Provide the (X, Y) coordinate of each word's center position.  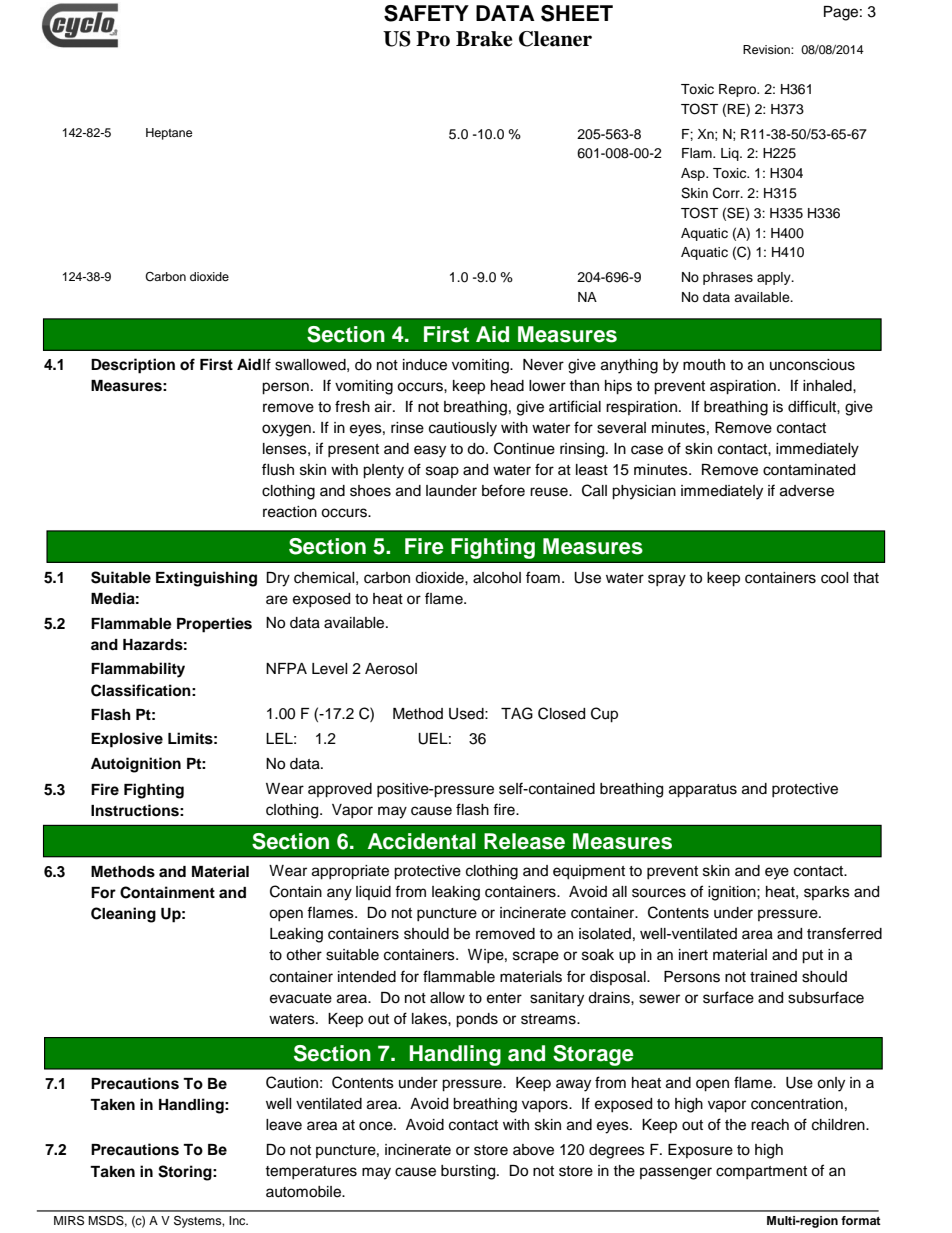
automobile (304, 1192)
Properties (214, 625)
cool (834, 578)
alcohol (497, 578)
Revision (767, 49)
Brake (484, 39)
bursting (469, 1172)
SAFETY (426, 13)
